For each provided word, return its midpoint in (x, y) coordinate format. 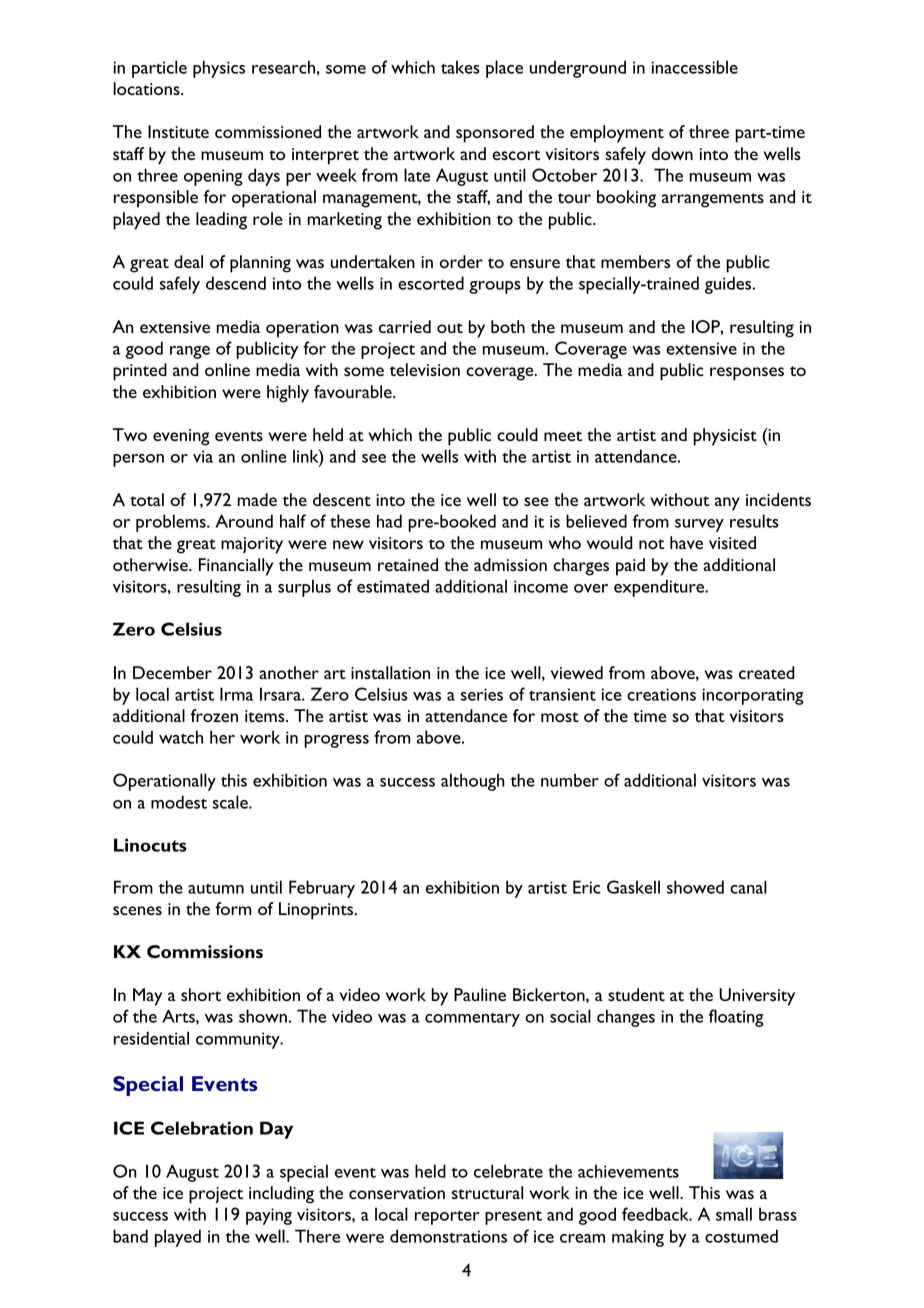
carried (405, 326)
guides (729, 285)
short (201, 994)
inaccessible (695, 67)
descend (236, 283)
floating (736, 1018)
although (473, 782)
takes (460, 67)
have (686, 542)
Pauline (480, 994)
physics (219, 69)
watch (181, 737)
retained (408, 564)
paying (269, 1216)
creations (661, 694)
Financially (236, 567)
